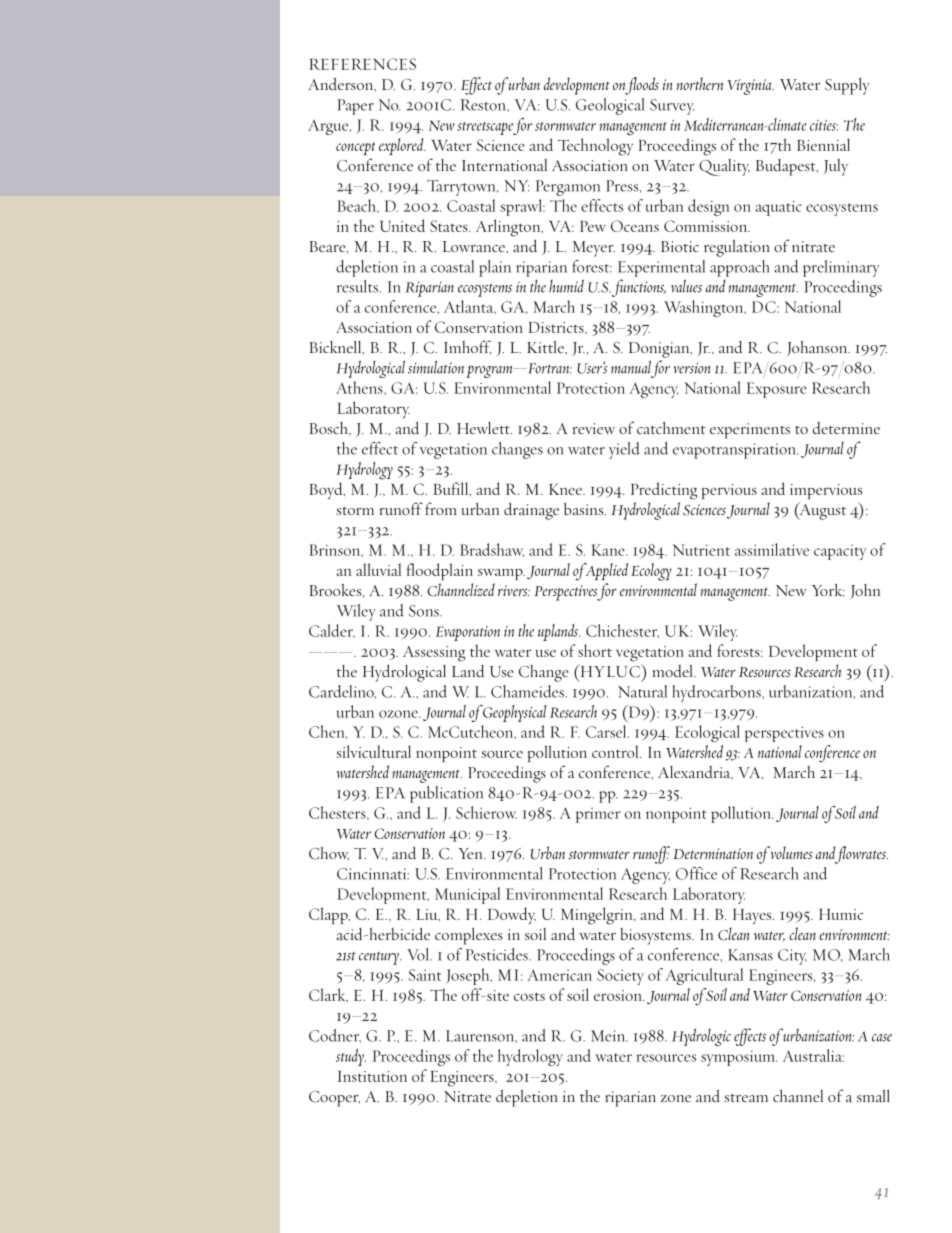 The width and height of the screenshot is (952, 1233). Describe the element at coordinates (605, 572) in the screenshot. I see `Applied` at that location.
